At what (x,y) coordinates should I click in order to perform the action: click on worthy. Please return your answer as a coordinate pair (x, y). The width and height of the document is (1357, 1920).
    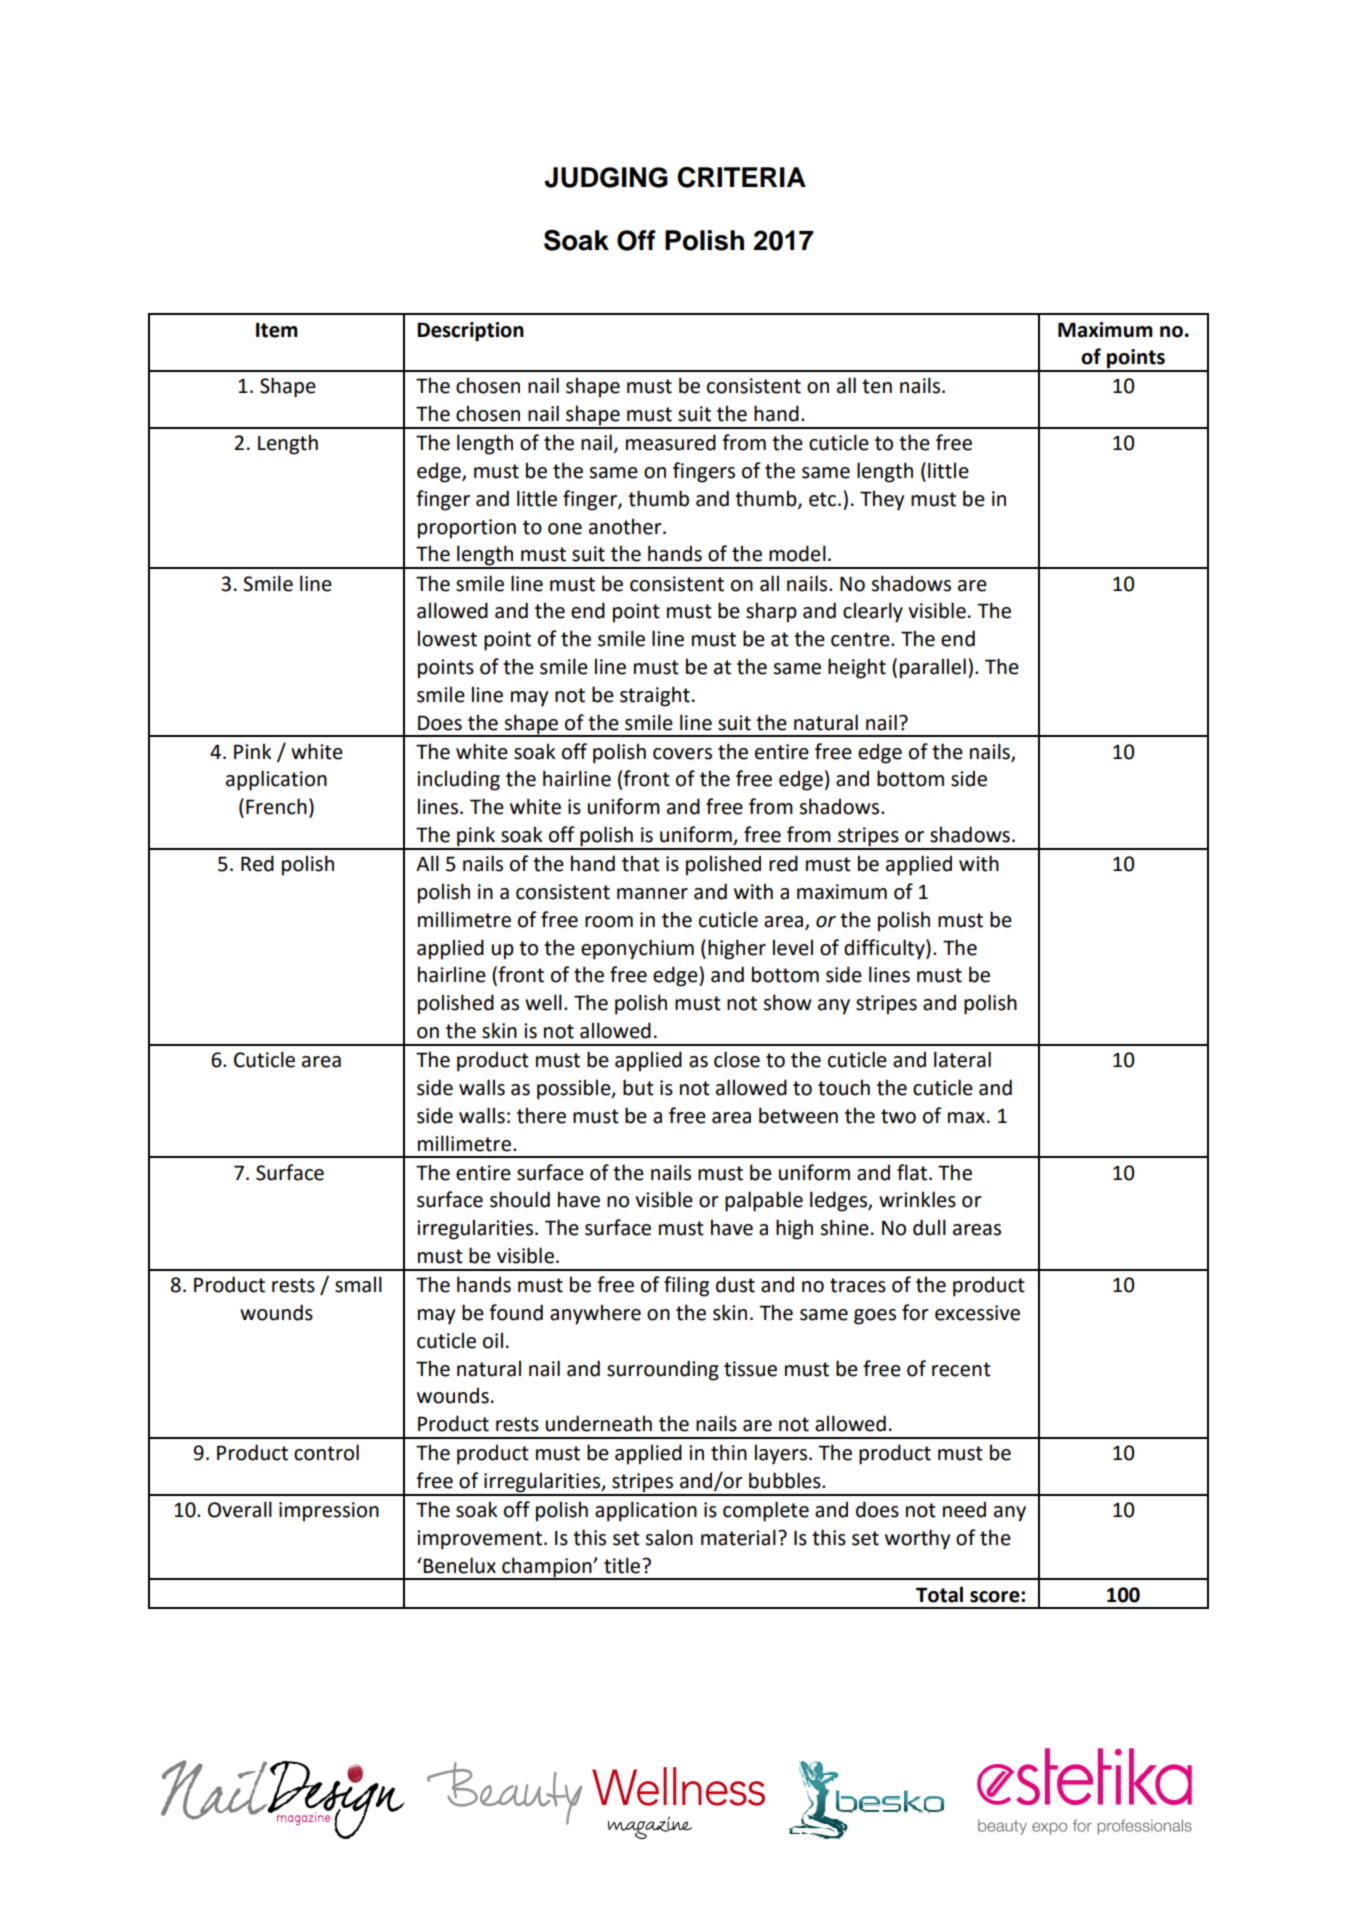
    Looking at the image, I should click on (917, 1539).
